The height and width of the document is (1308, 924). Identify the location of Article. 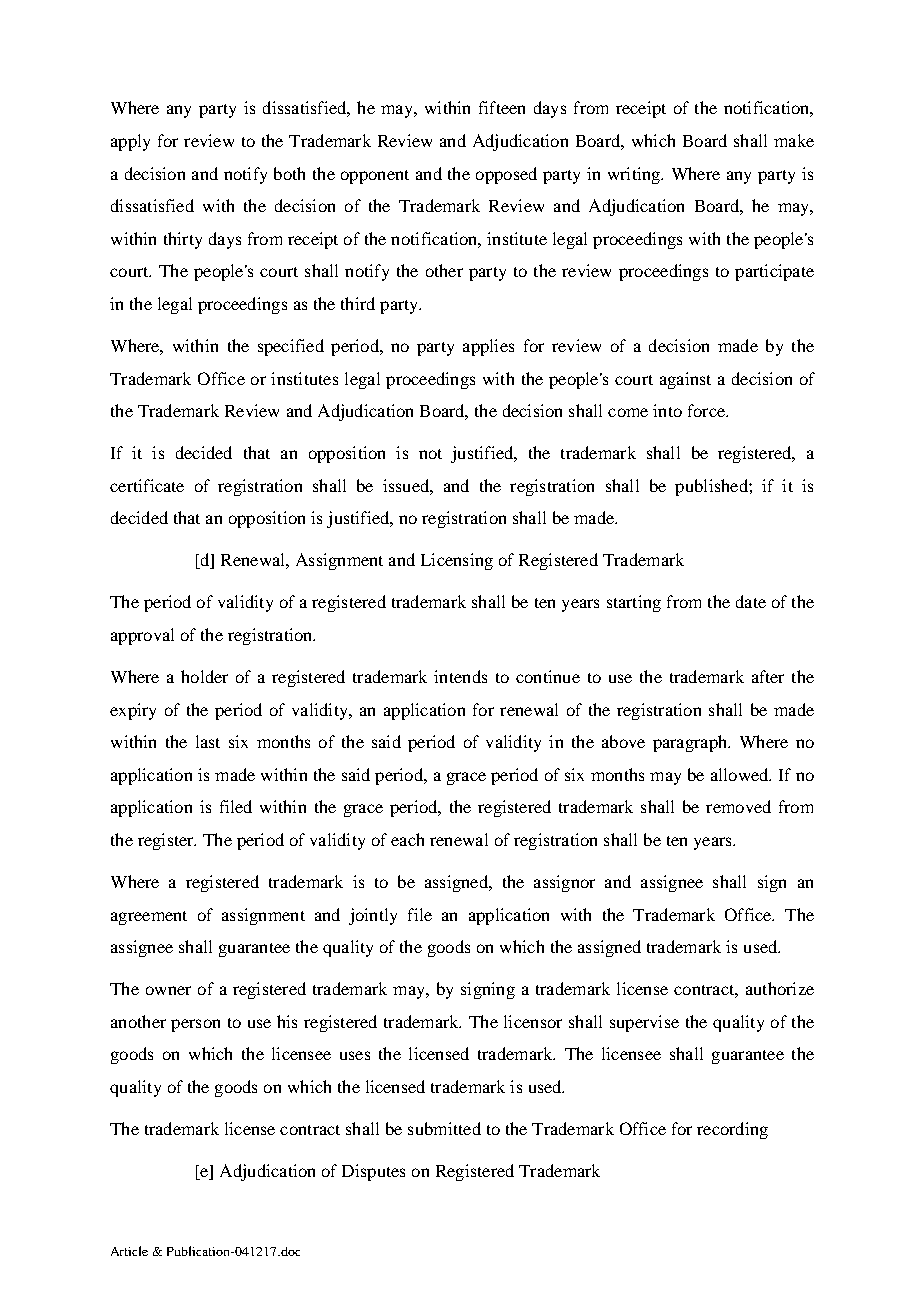
(129, 1251).
